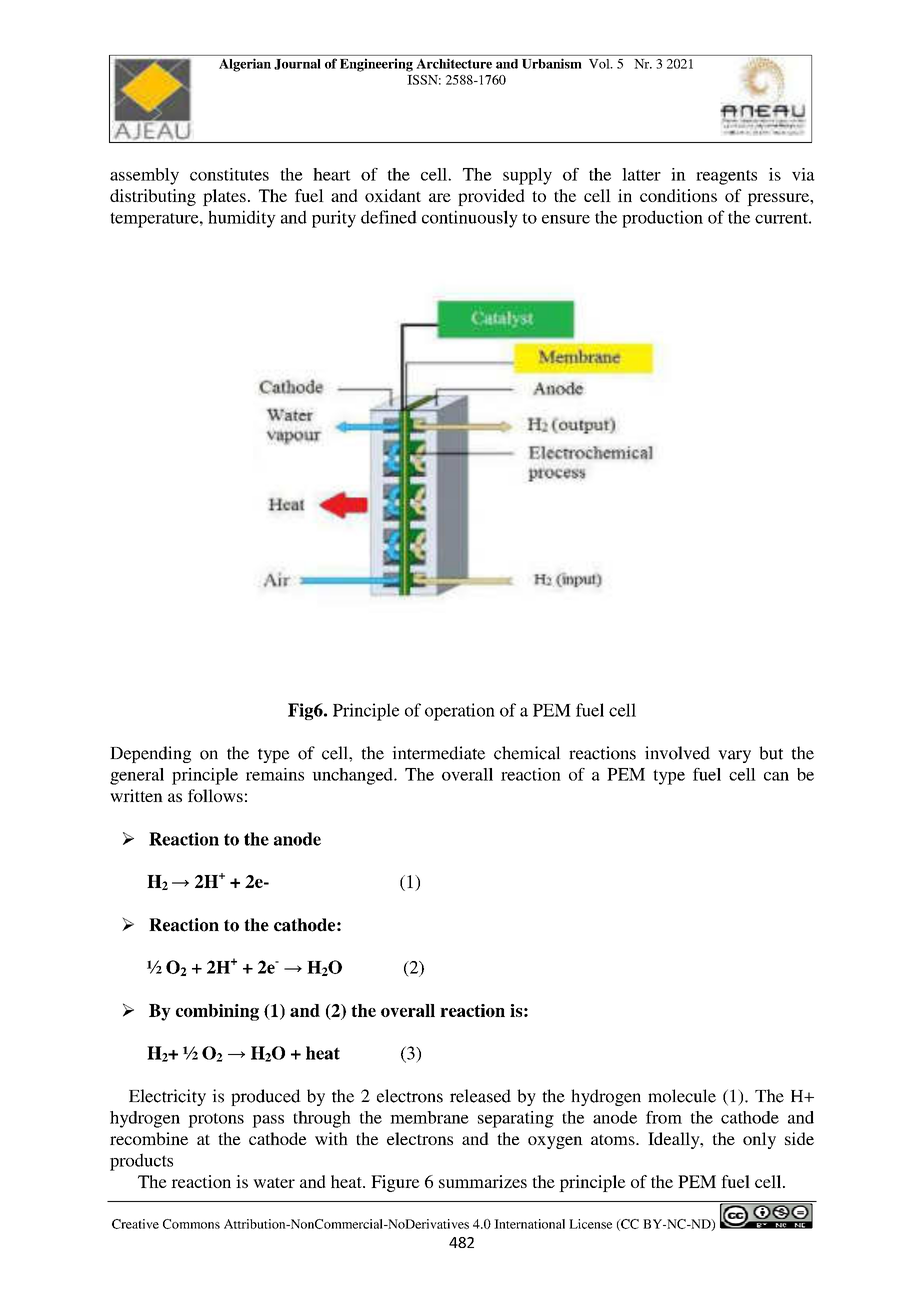 The height and width of the screenshot is (1308, 924). Describe the element at coordinates (191, 1224) in the screenshot. I see `Commons` at that location.
